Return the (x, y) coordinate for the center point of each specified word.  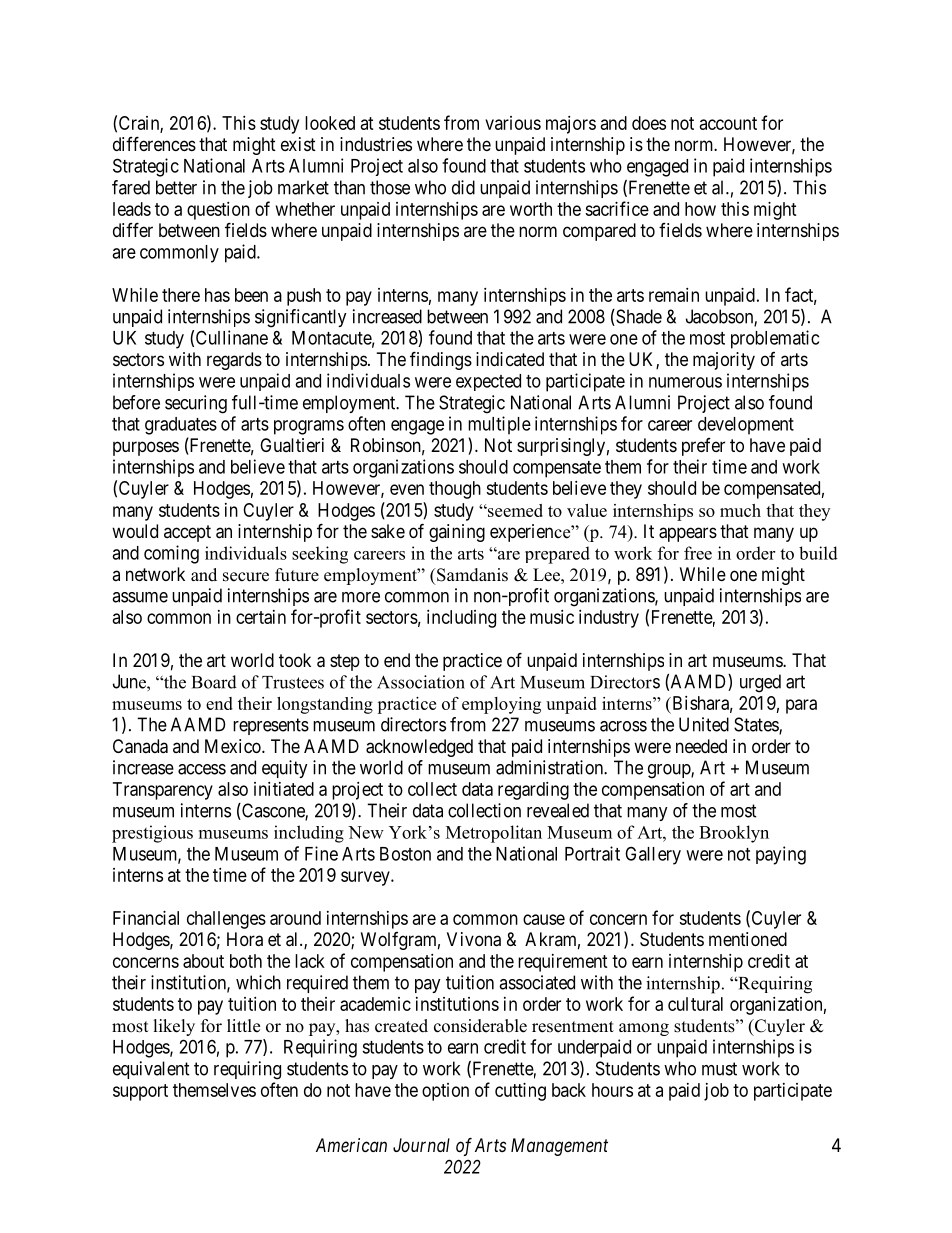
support (140, 1092)
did (463, 187)
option (445, 1092)
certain (261, 617)
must (719, 1069)
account (728, 123)
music (552, 617)
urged (760, 683)
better (176, 187)
